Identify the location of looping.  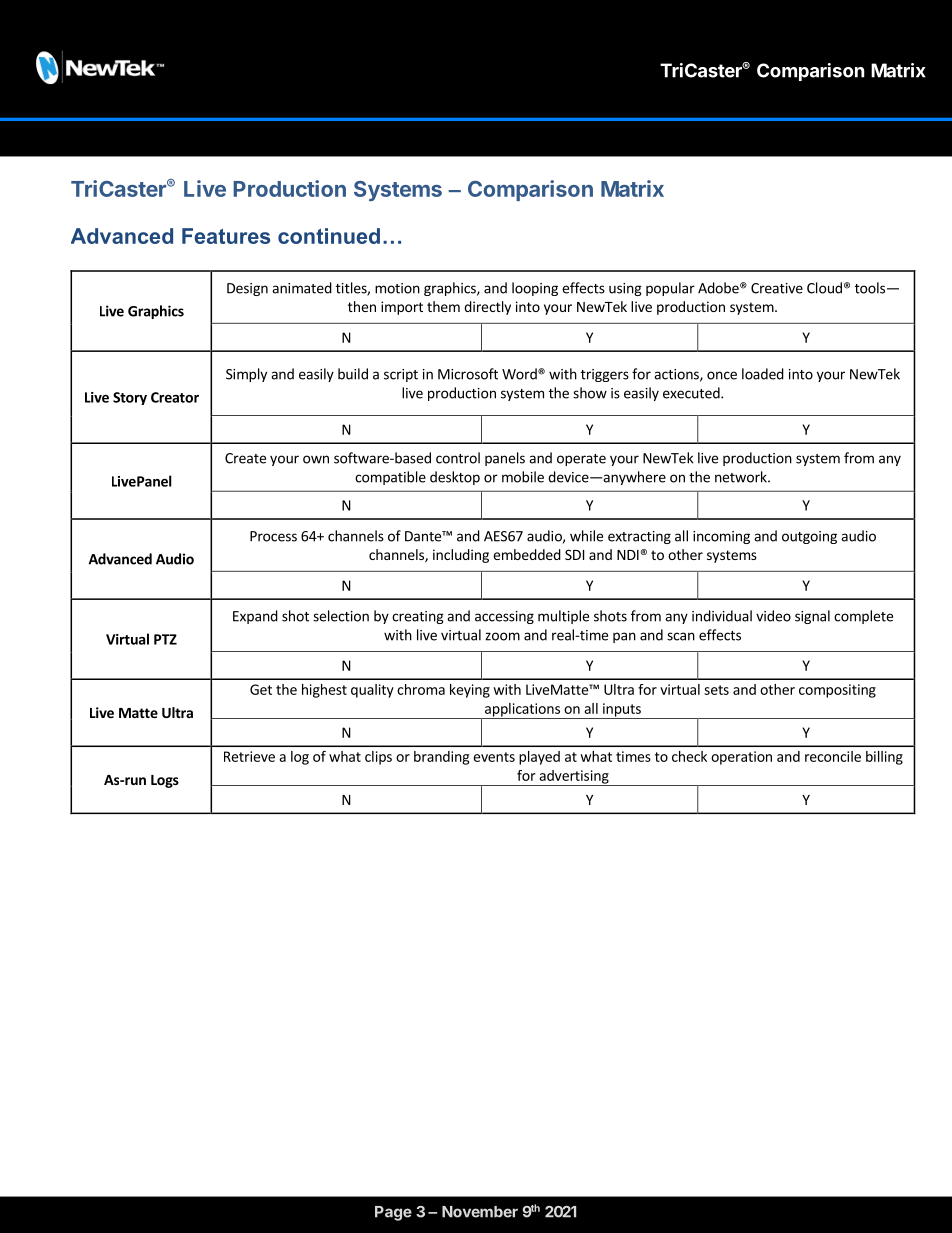
(535, 289).
